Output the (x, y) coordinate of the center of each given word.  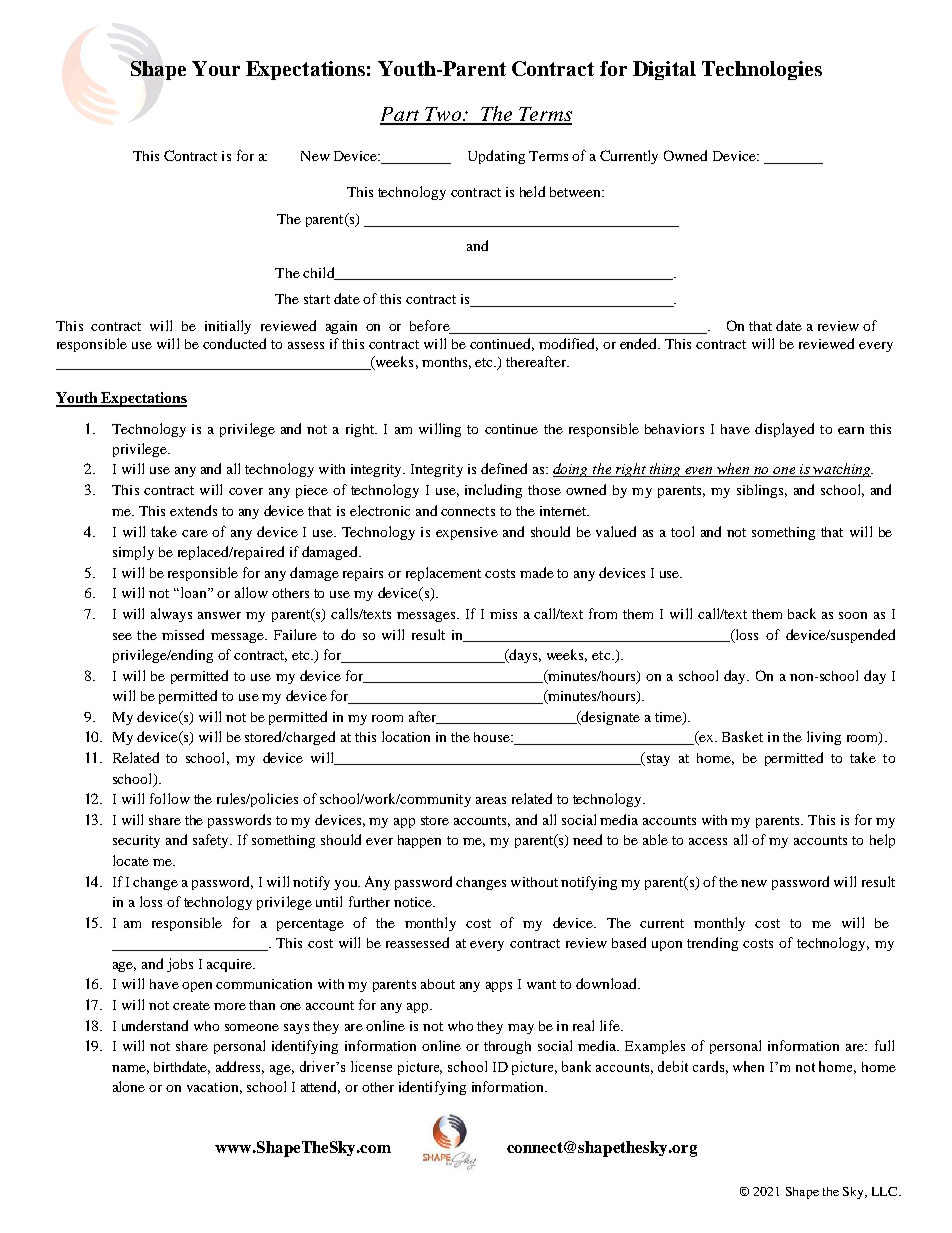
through (507, 1047)
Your (216, 68)
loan (193, 592)
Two (443, 115)
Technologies (762, 70)
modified (568, 344)
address (240, 1067)
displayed (784, 430)
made (537, 572)
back (802, 613)
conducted (234, 343)
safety (212, 841)
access (708, 841)
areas (491, 800)
